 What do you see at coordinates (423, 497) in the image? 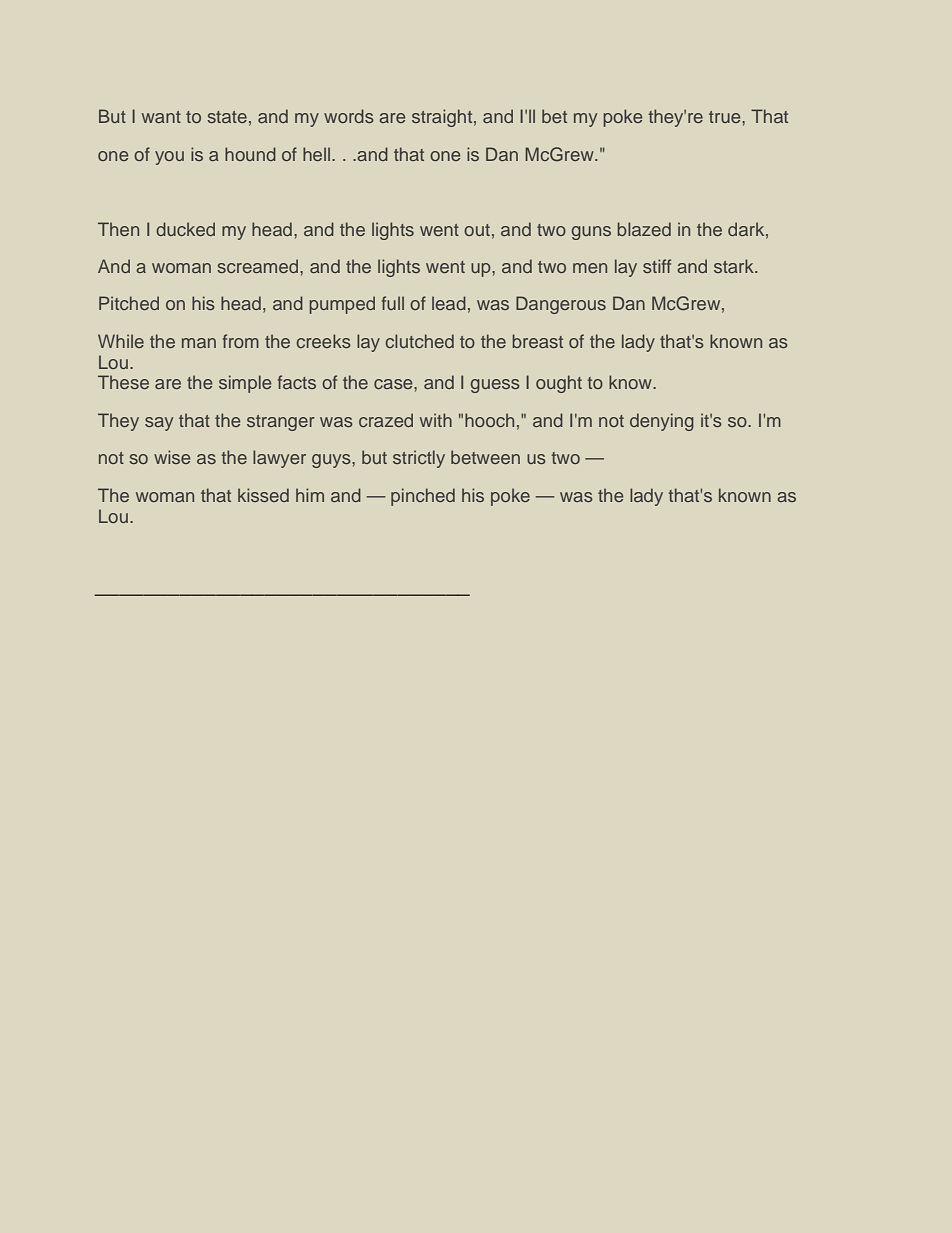
I see `pinched` at bounding box center [423, 497].
